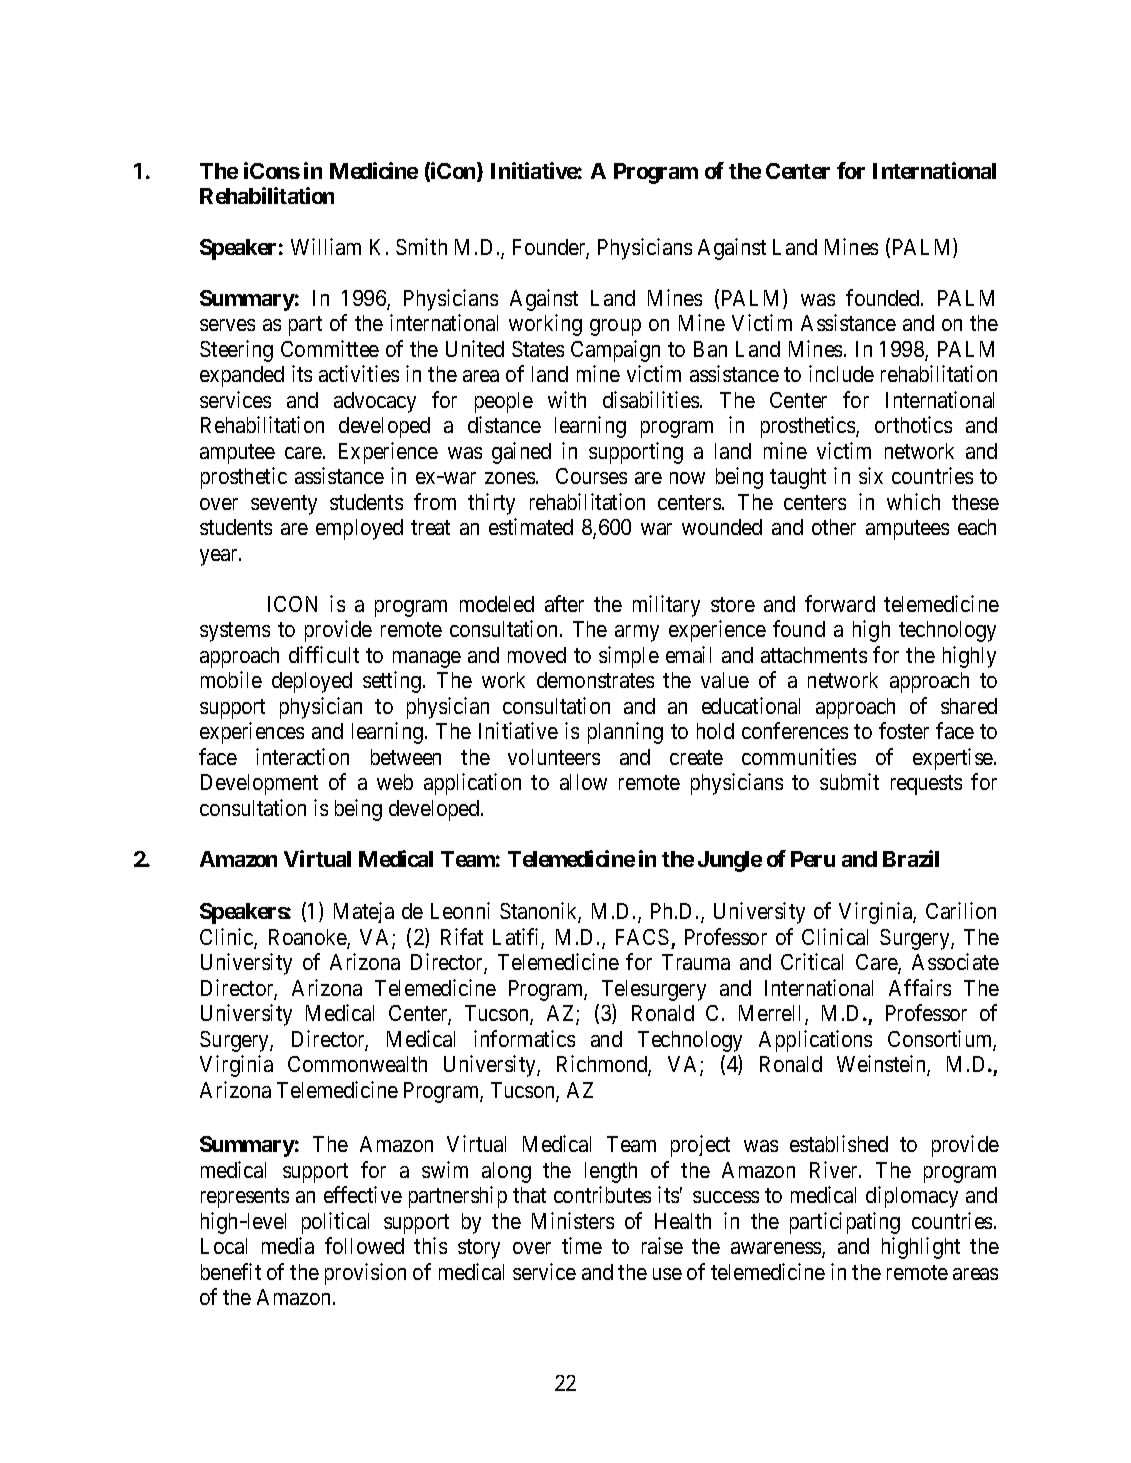 The width and height of the screenshot is (1131, 1463). I want to click on media, so click(288, 1245).
